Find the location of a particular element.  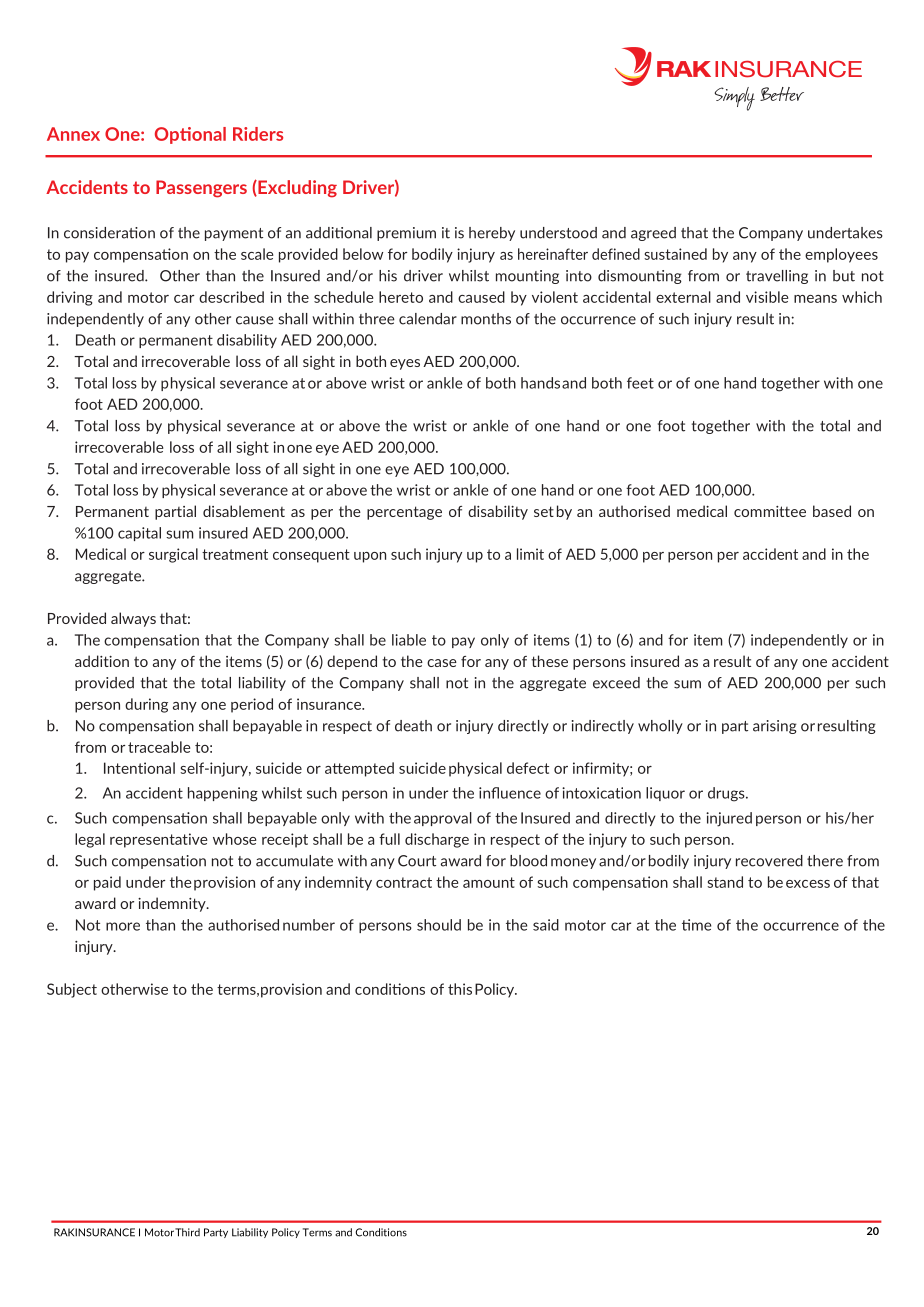

employees is located at coordinates (841, 255).
